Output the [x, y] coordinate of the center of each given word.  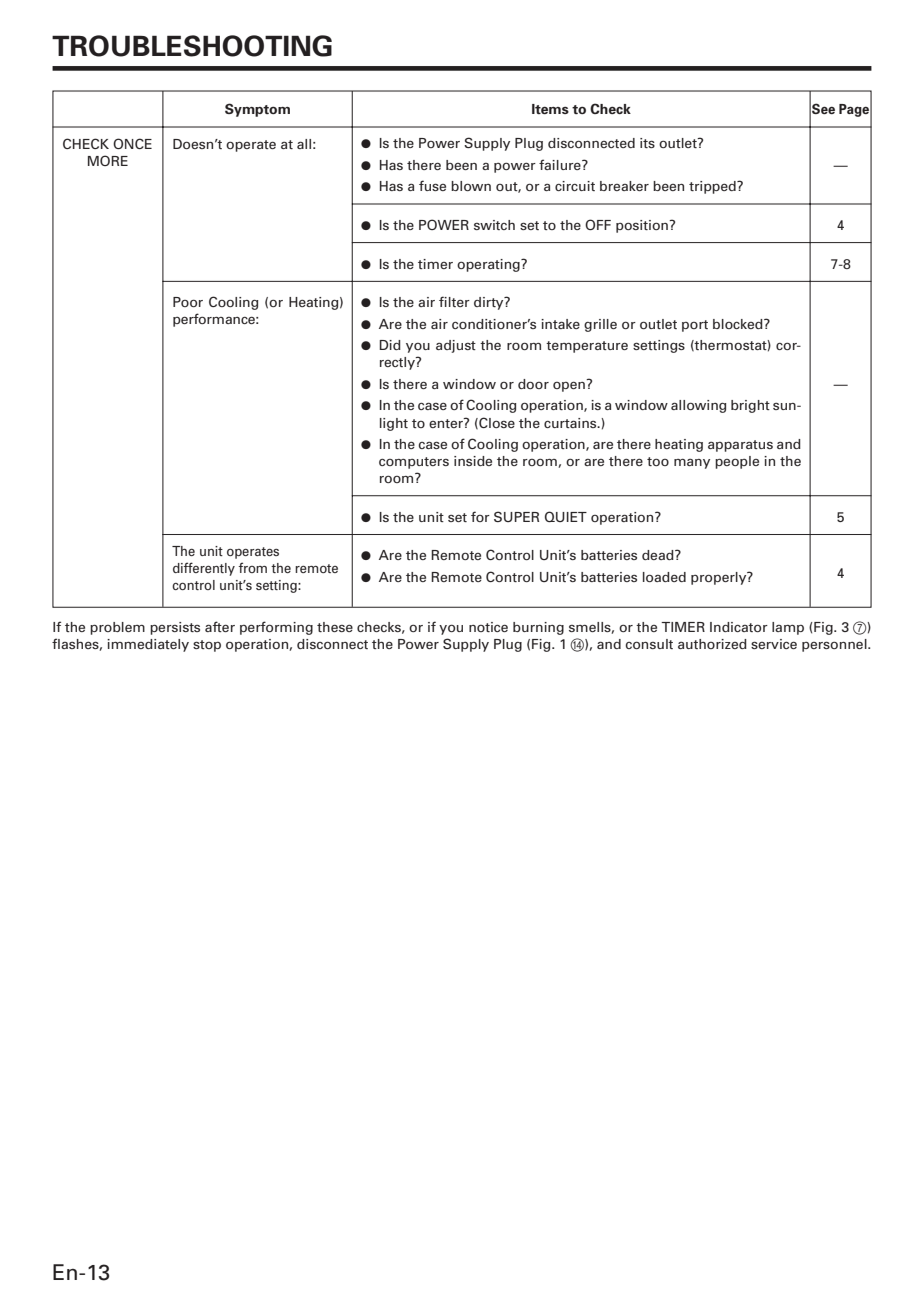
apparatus [740, 446]
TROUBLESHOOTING [192, 46]
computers [414, 463]
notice [488, 627]
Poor [188, 302]
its [647, 143]
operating [489, 265]
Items [550, 109]
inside [473, 461]
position [643, 226]
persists [175, 628]
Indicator [739, 627]
